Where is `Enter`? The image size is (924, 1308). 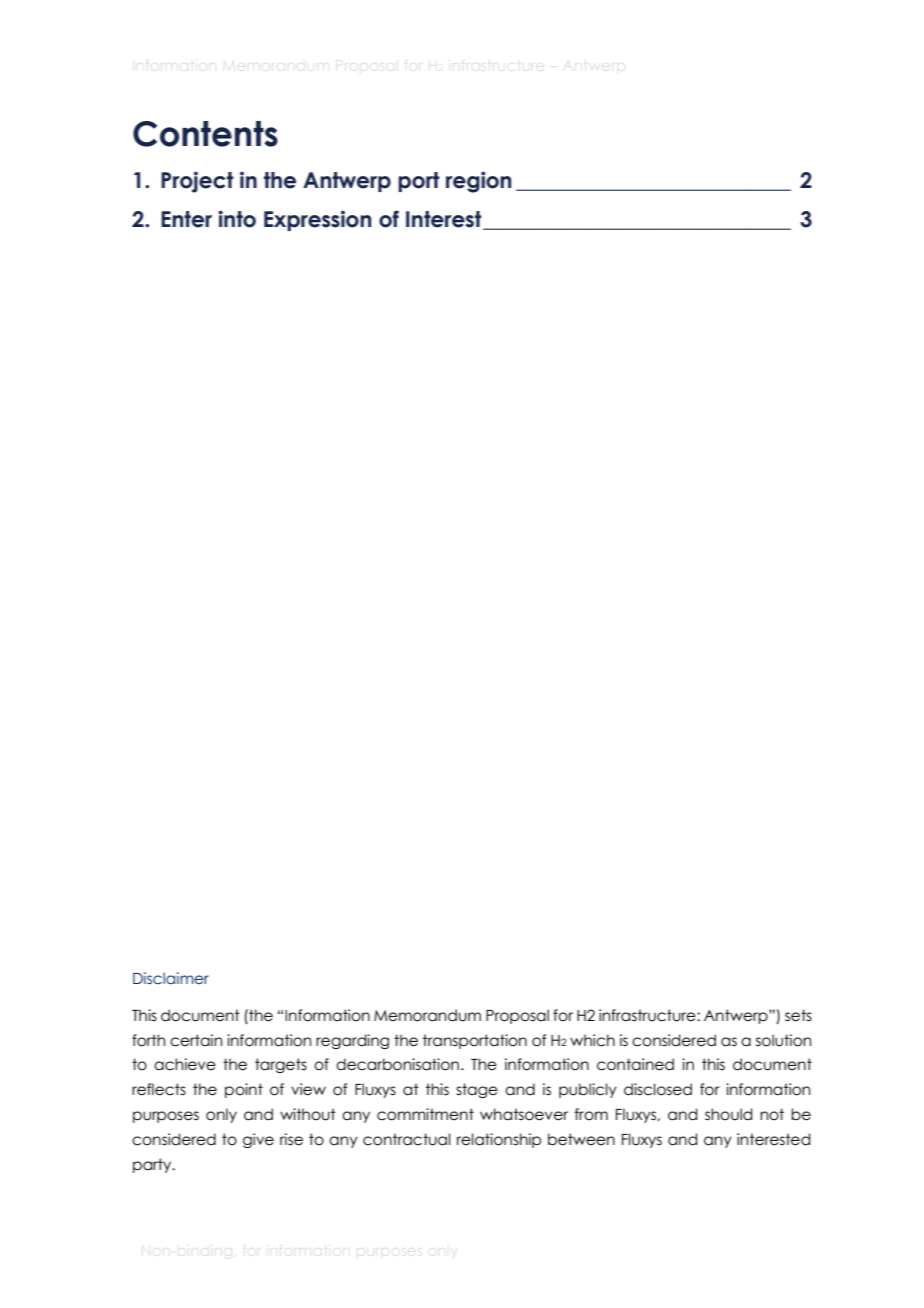
Enter is located at coordinates (186, 219).
